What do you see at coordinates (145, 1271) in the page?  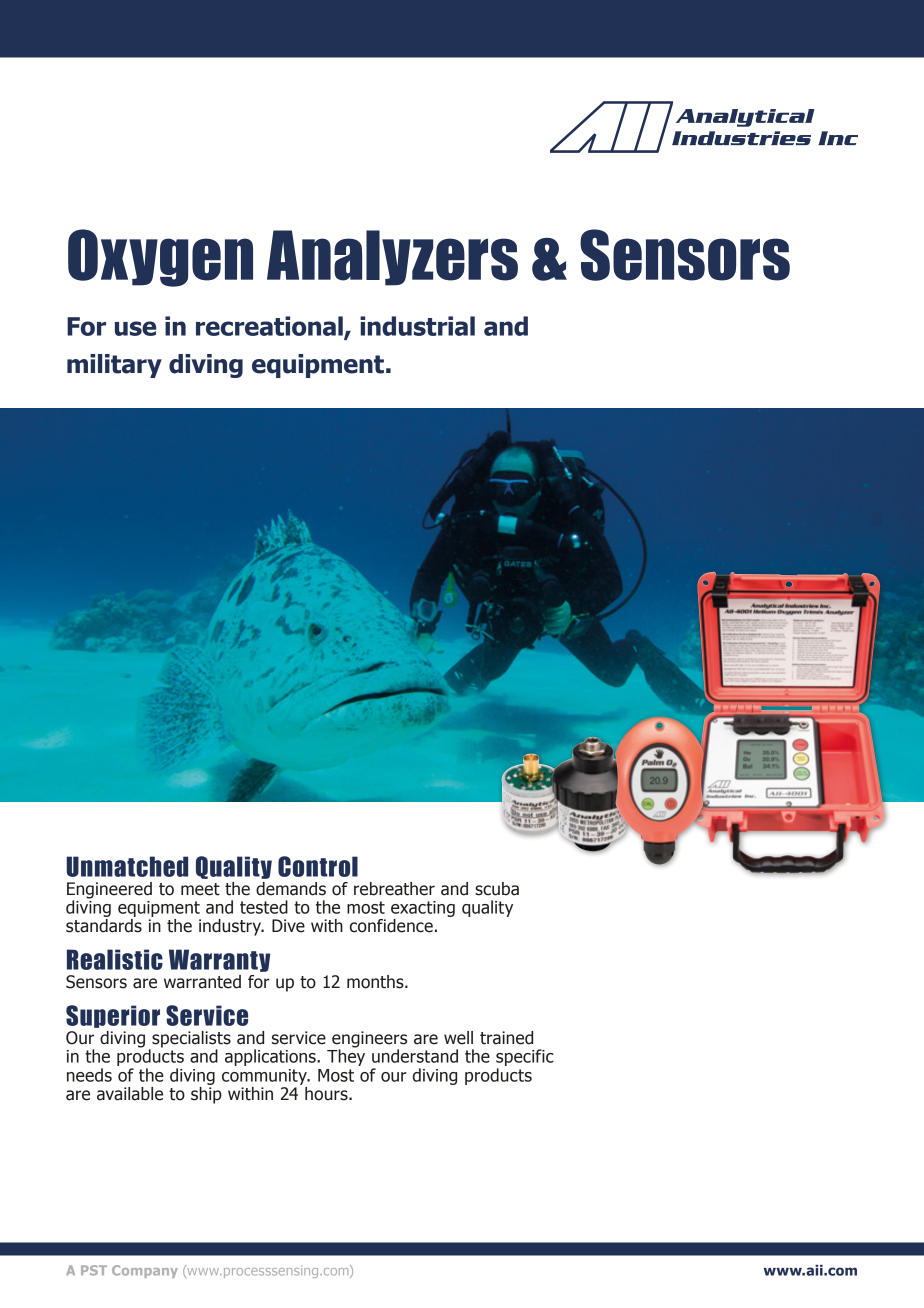 I see `Company` at bounding box center [145, 1271].
